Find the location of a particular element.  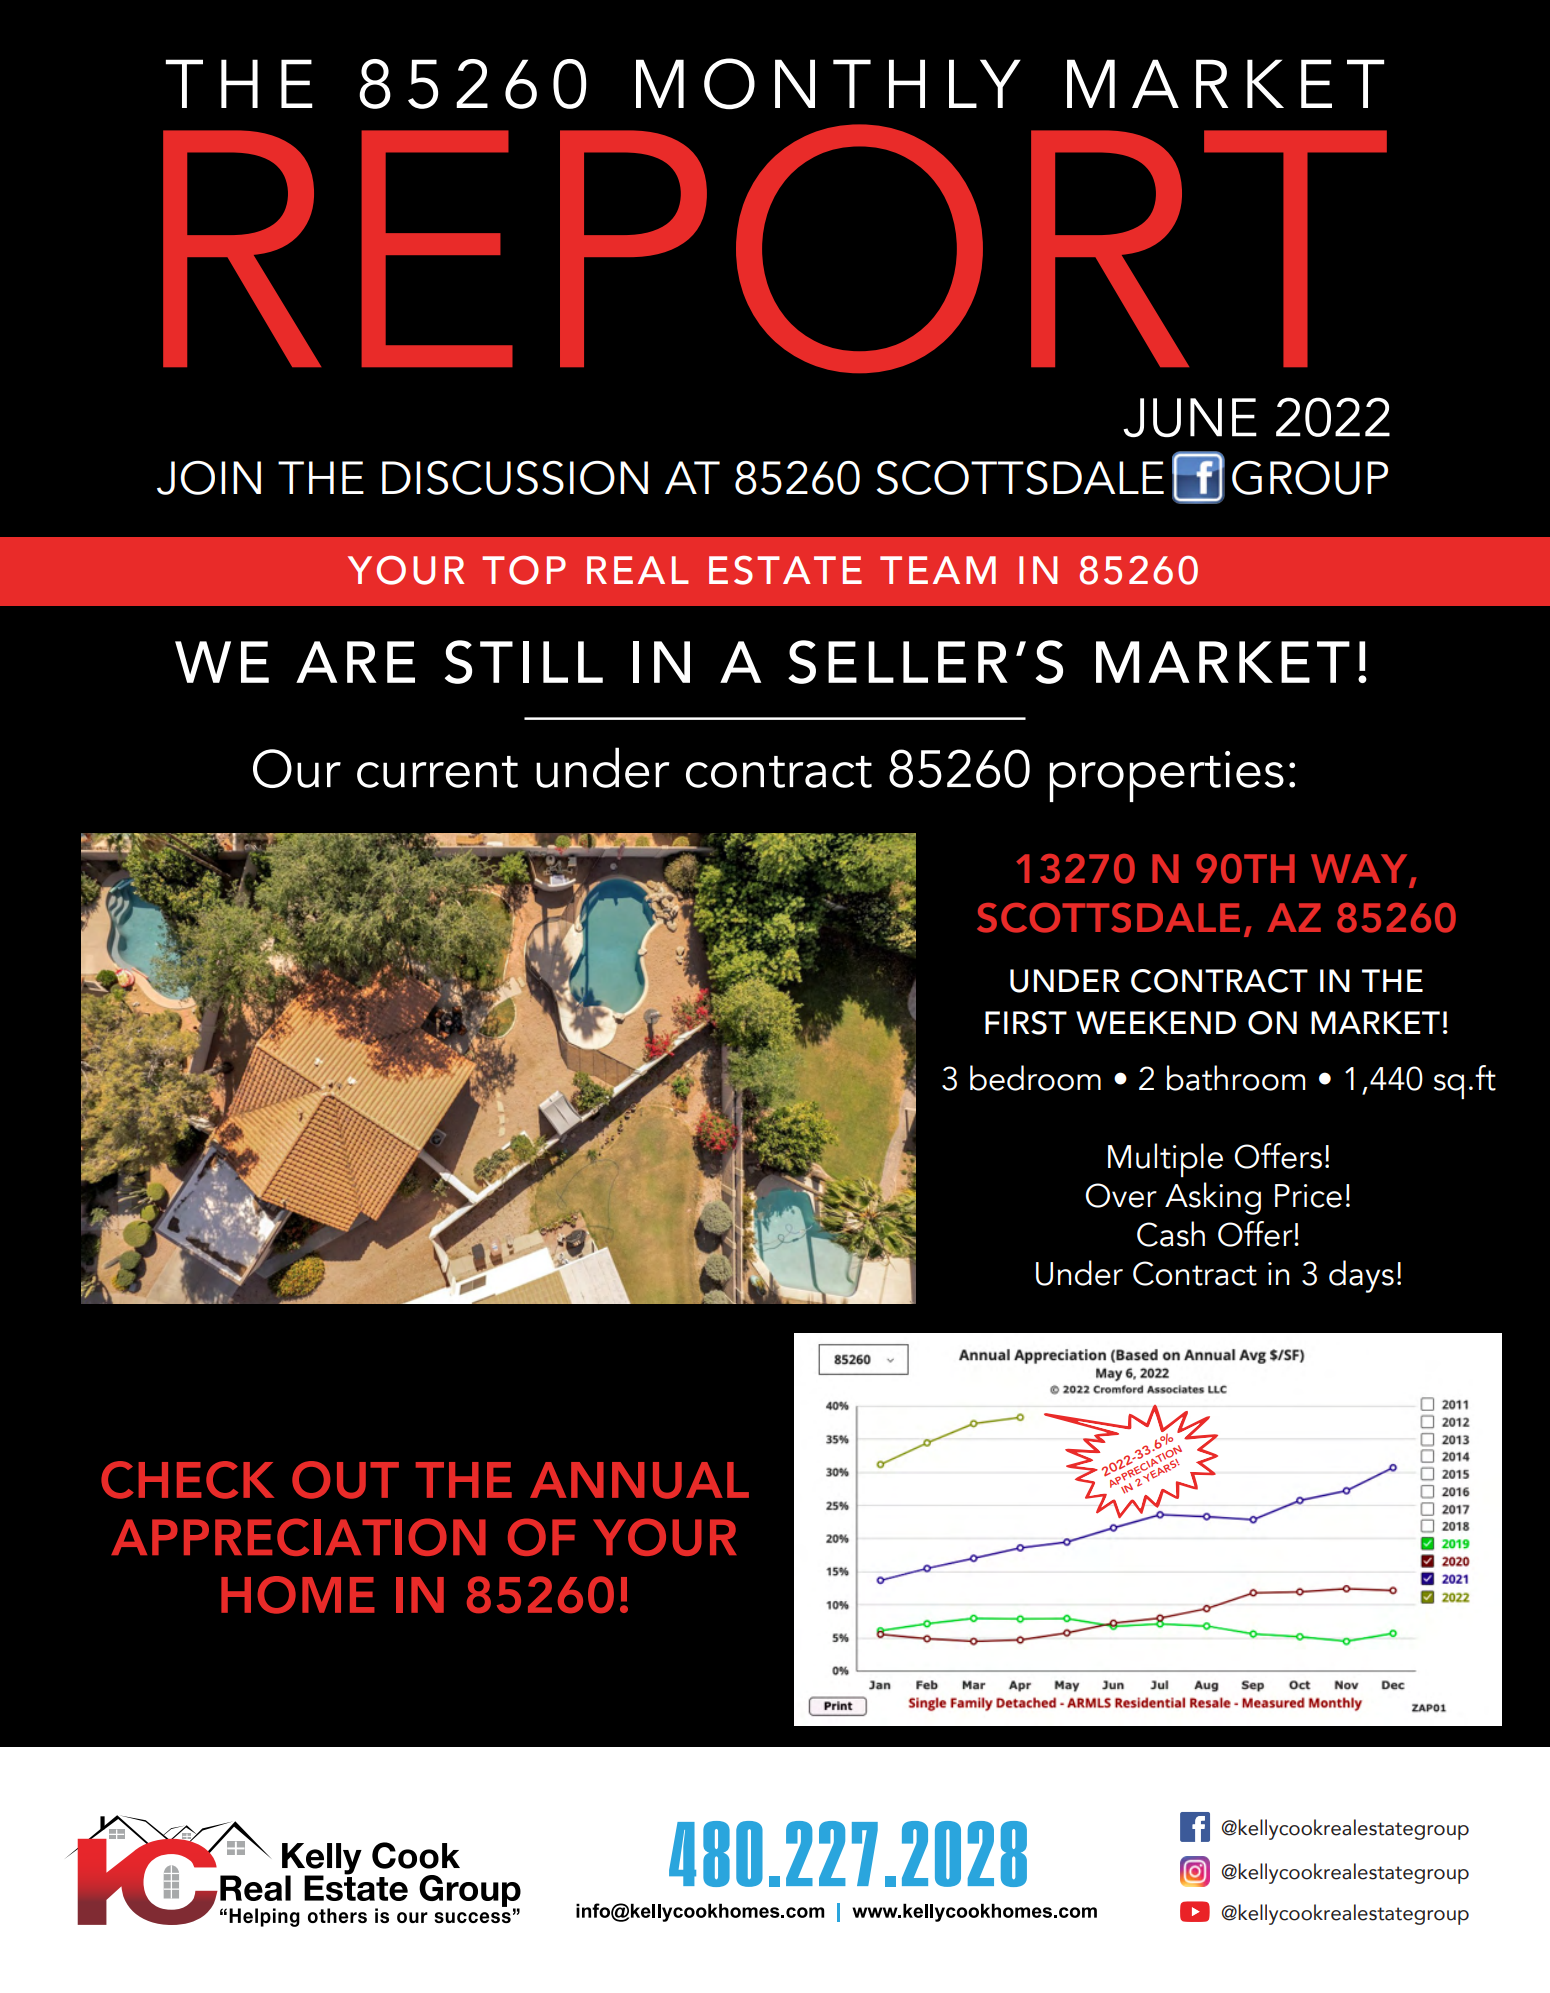

ANNUAL is located at coordinates (639, 1480).
